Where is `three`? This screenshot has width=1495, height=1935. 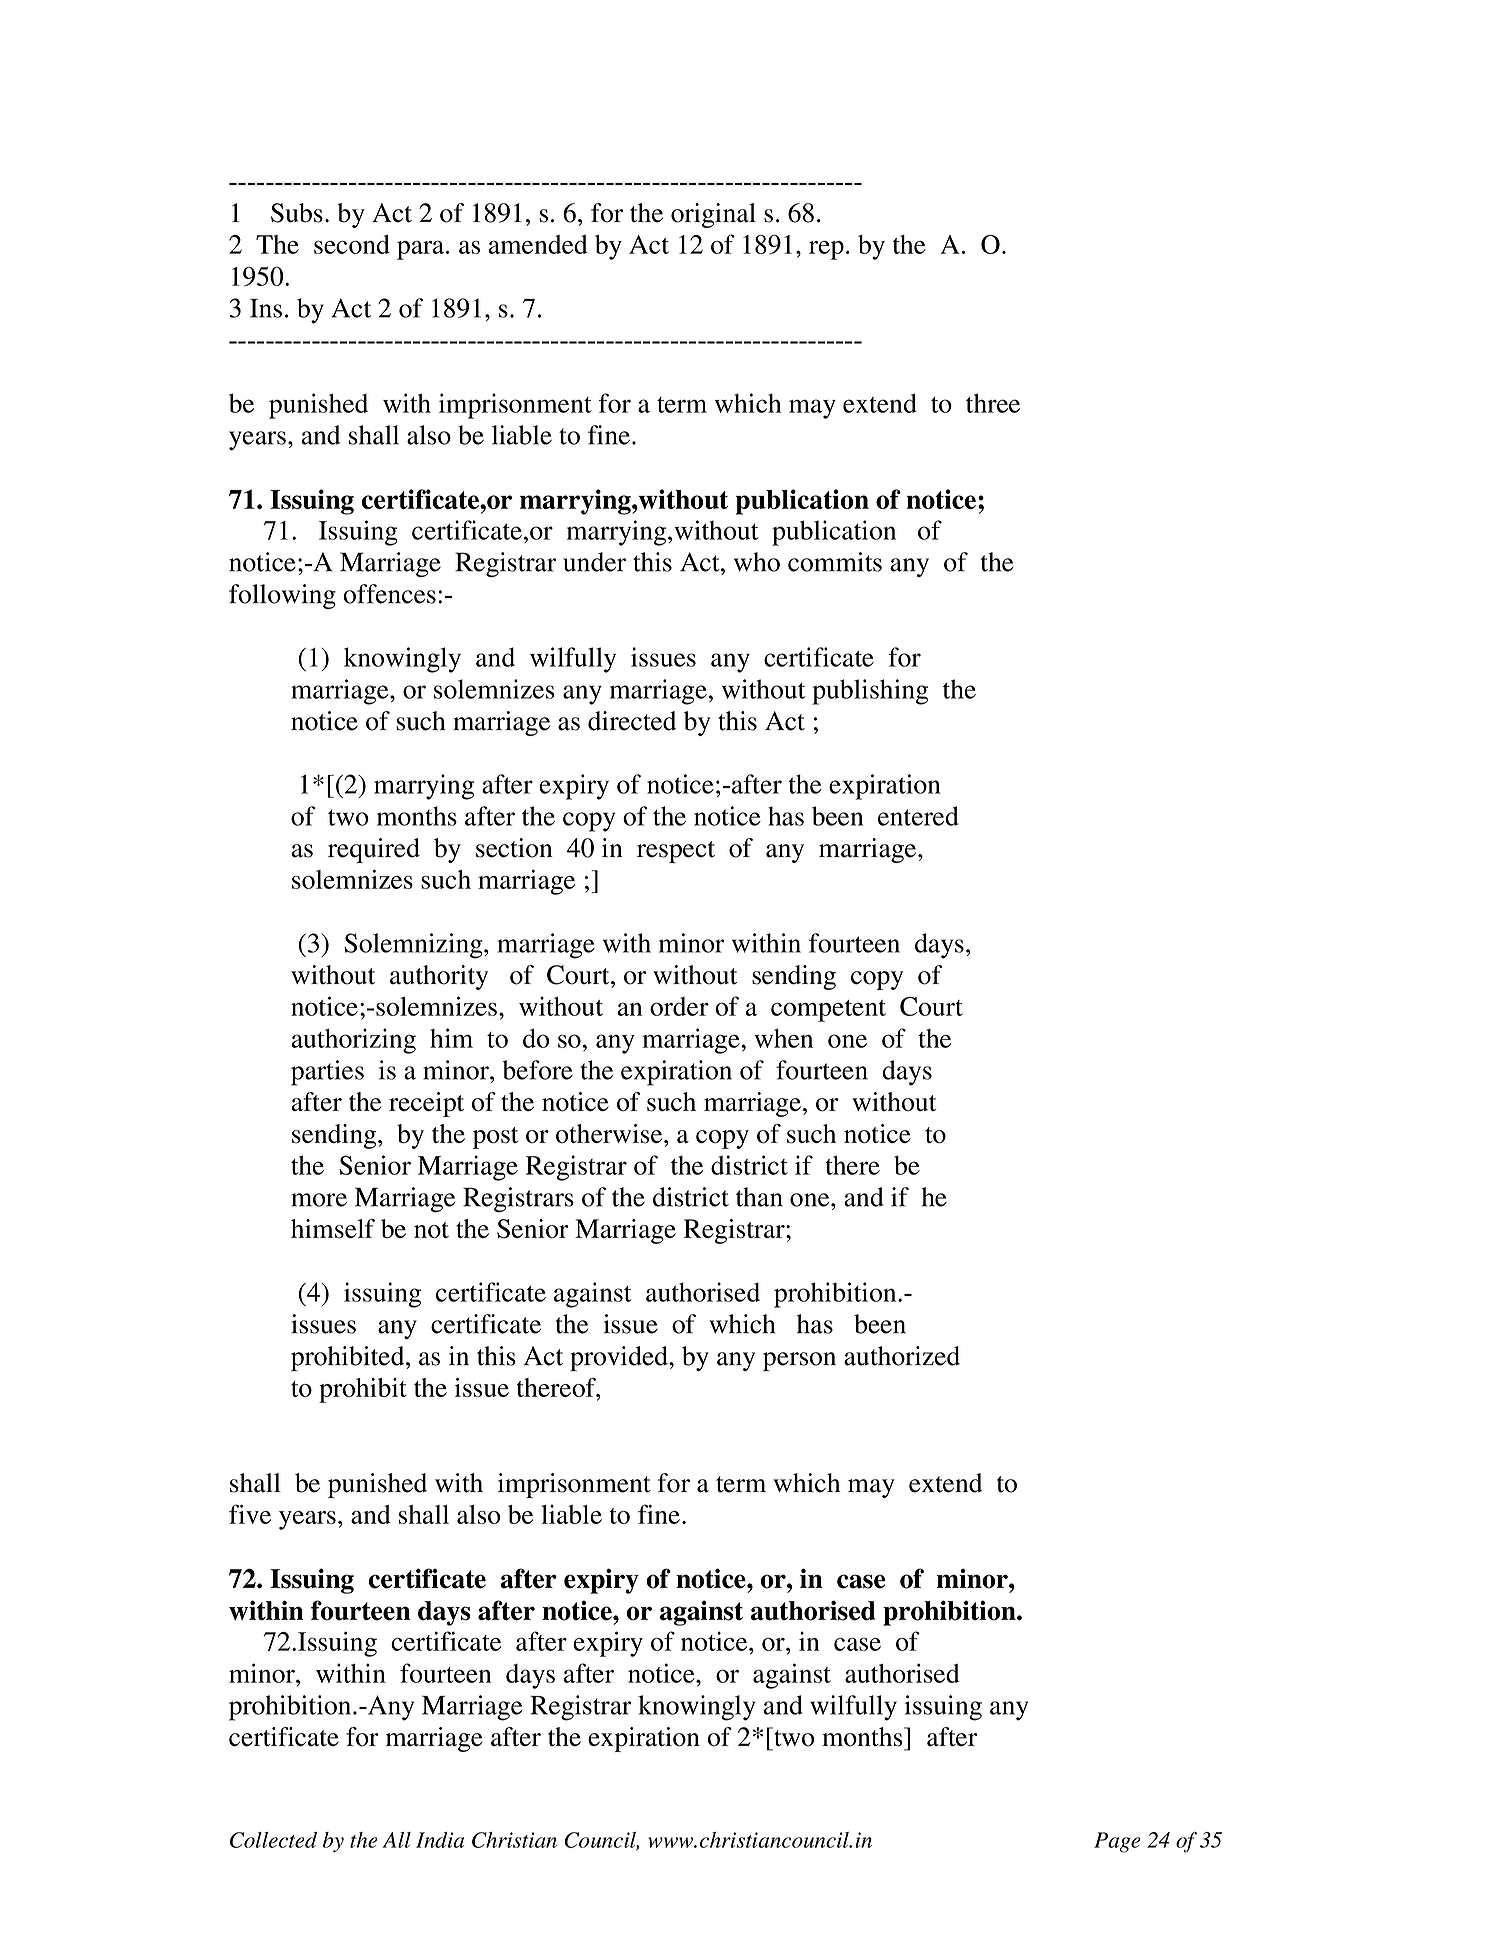 three is located at coordinates (993, 403).
